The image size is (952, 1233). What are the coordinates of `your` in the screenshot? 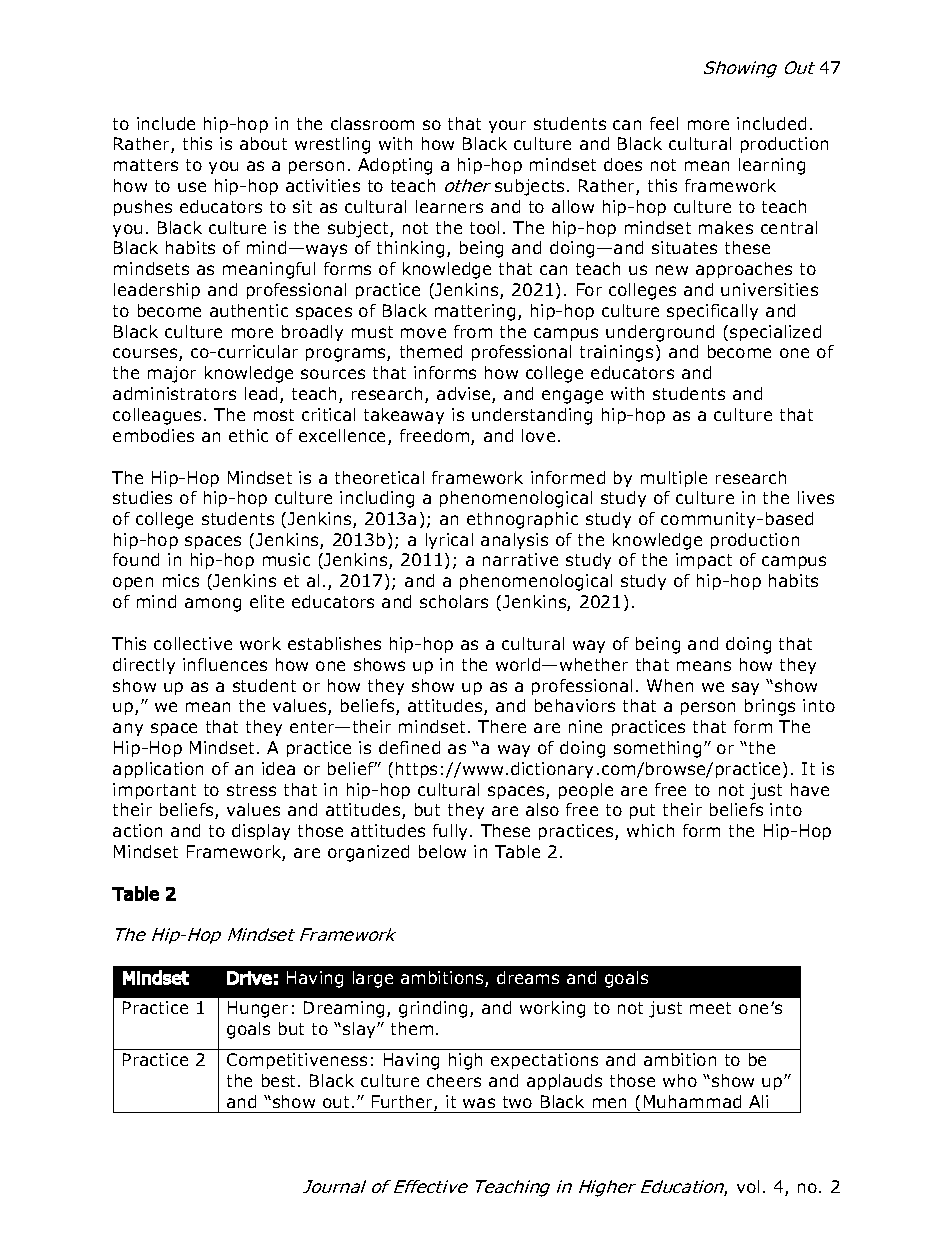 It's located at (507, 126).
